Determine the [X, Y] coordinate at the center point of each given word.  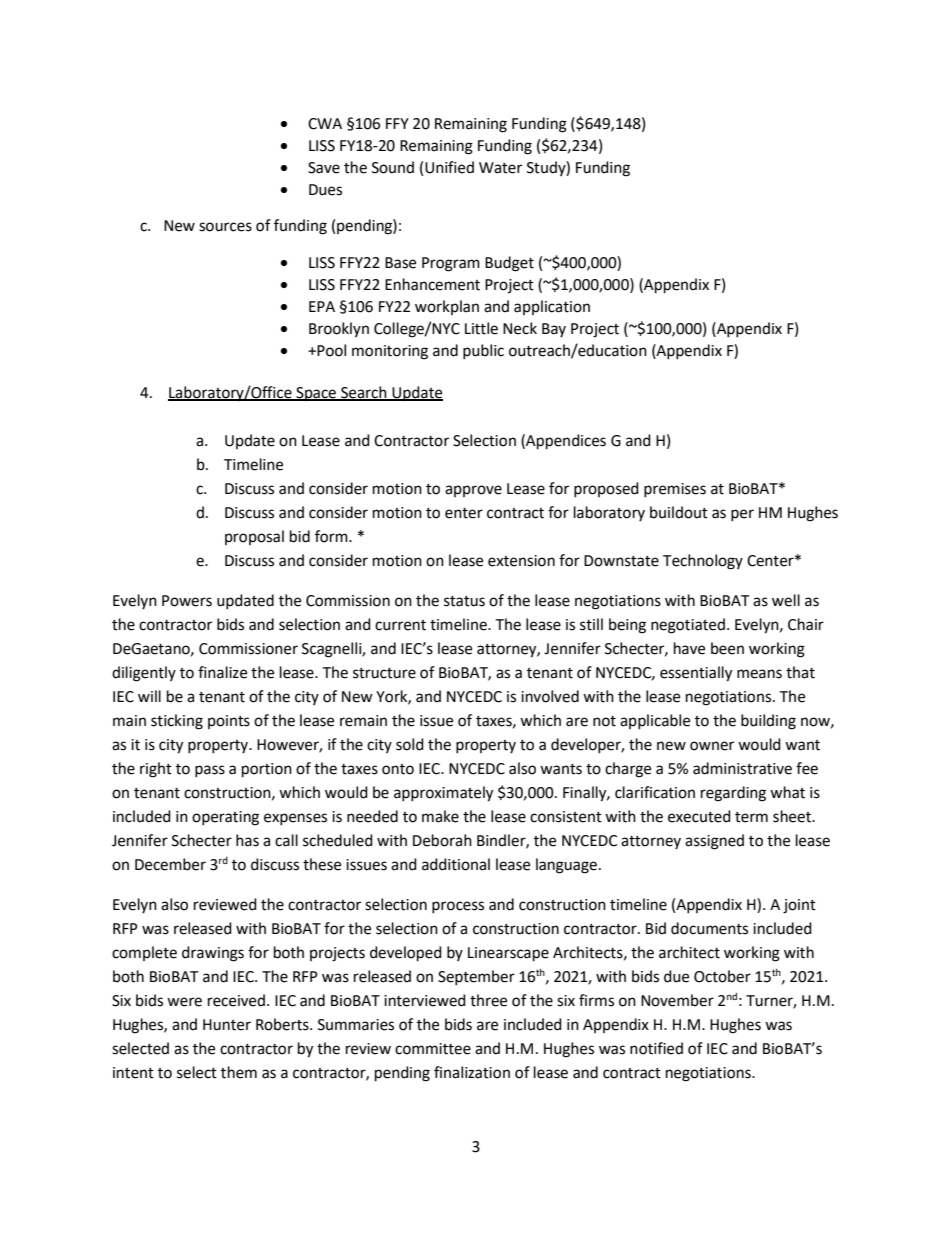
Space [316, 394]
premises [675, 490]
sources [225, 227]
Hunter [227, 1025]
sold [410, 744]
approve [473, 491]
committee [433, 1049]
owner [712, 746]
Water [500, 168]
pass [210, 771]
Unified [449, 167]
